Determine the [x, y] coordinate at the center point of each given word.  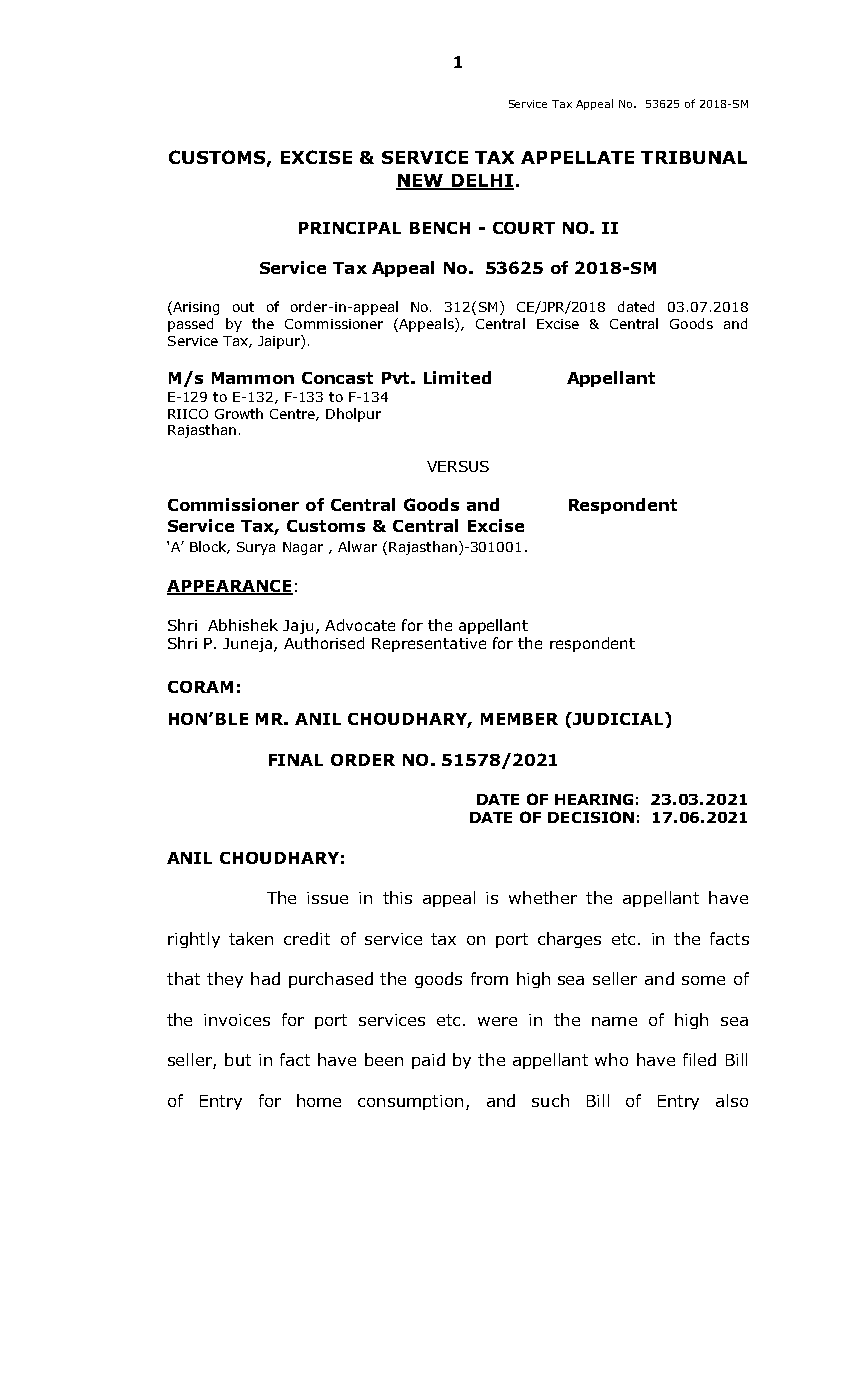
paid [428, 1061]
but [238, 1059]
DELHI [481, 181]
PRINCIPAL [350, 228]
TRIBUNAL [694, 157]
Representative [429, 645]
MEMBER [519, 719]
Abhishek [243, 625]
